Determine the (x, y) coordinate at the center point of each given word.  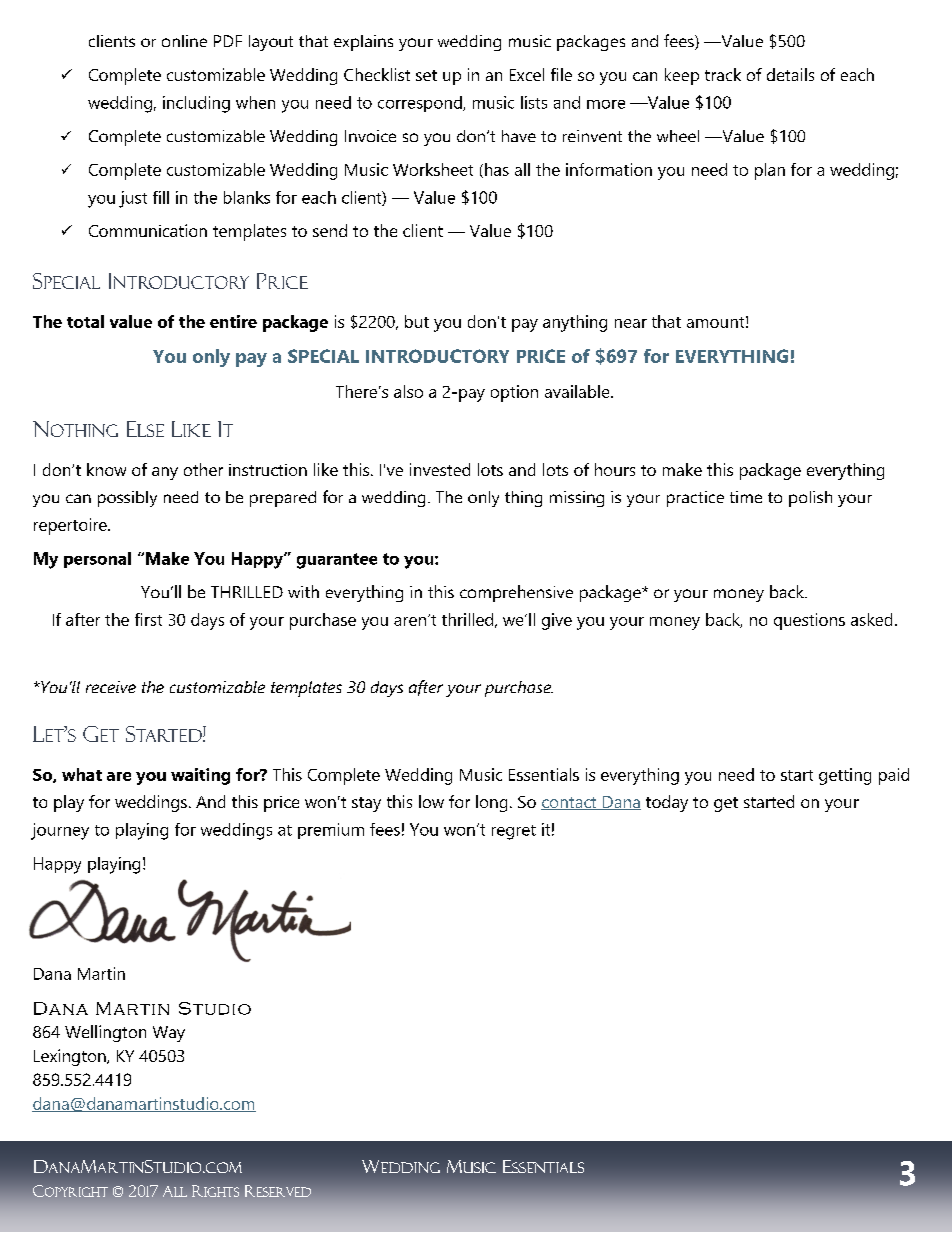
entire (233, 321)
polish (810, 499)
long (491, 803)
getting (845, 776)
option (514, 393)
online (184, 41)
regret (514, 832)
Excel (527, 74)
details (790, 74)
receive (111, 687)
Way (169, 1034)
